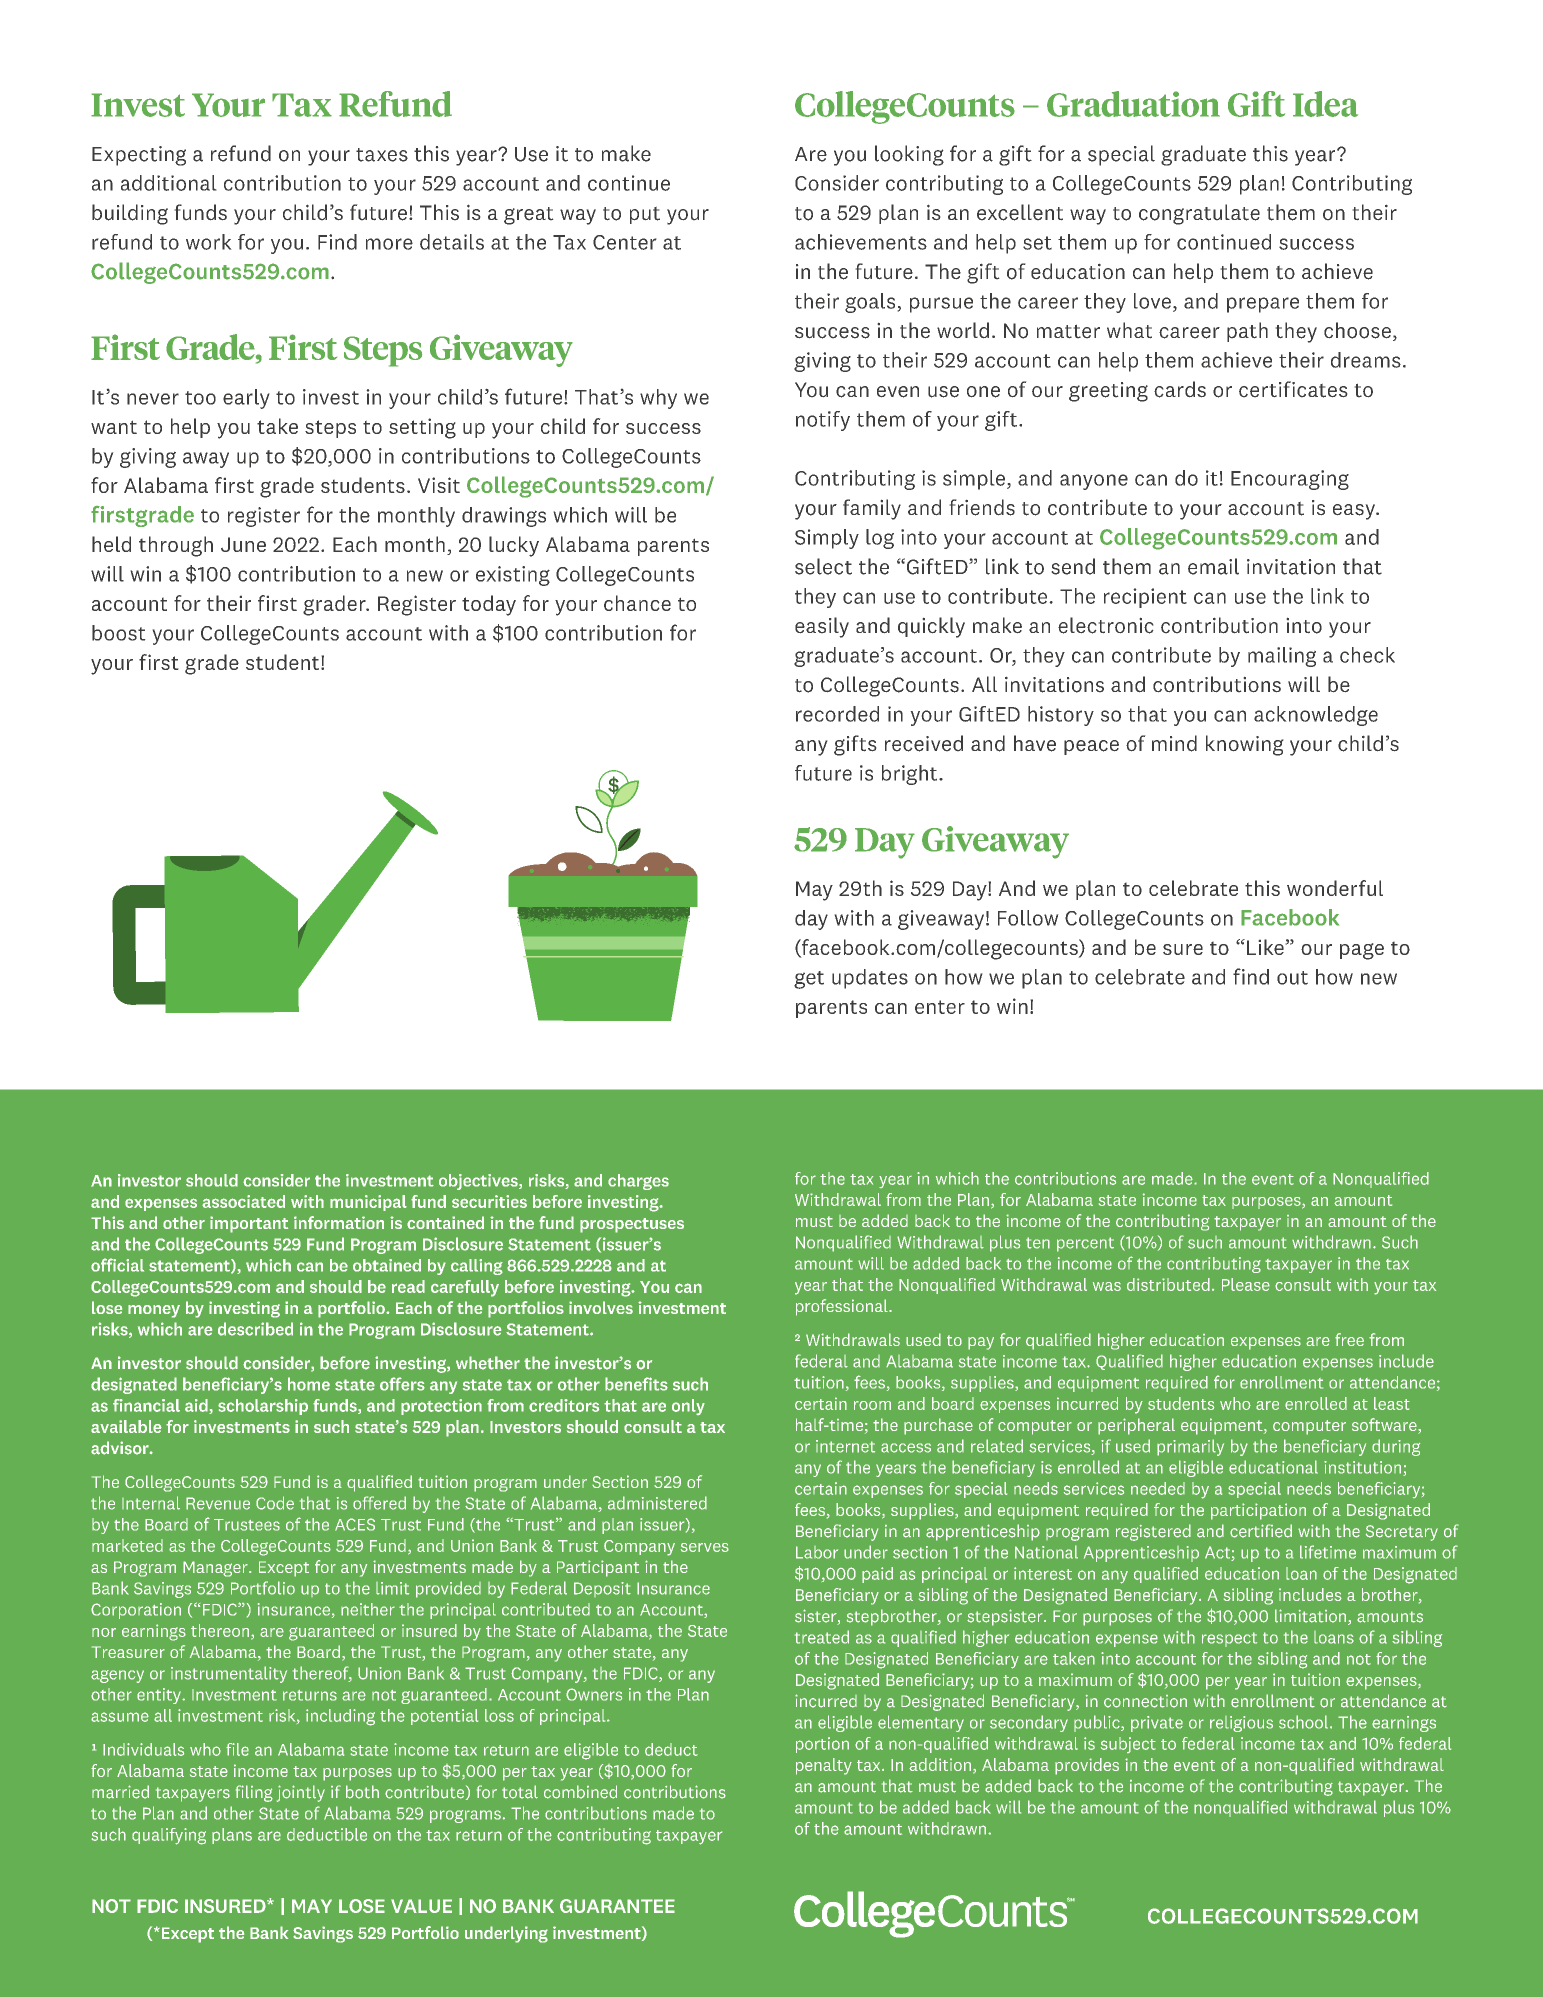 The image size is (1543, 1997). Describe the element at coordinates (1292, 978) in the document. I see `out` at that location.
